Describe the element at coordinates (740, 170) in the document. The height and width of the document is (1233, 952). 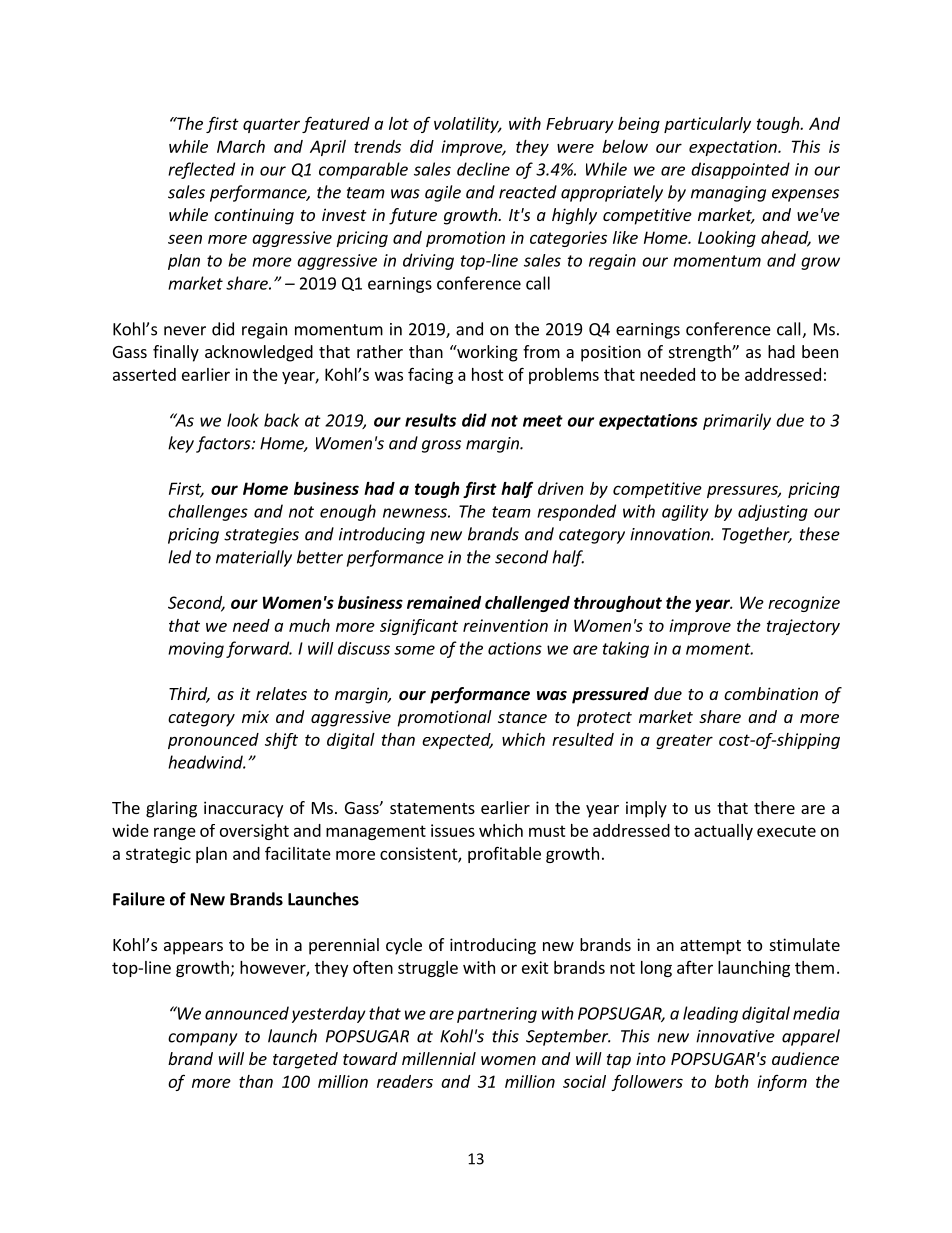
I see `disappointed` at that location.
